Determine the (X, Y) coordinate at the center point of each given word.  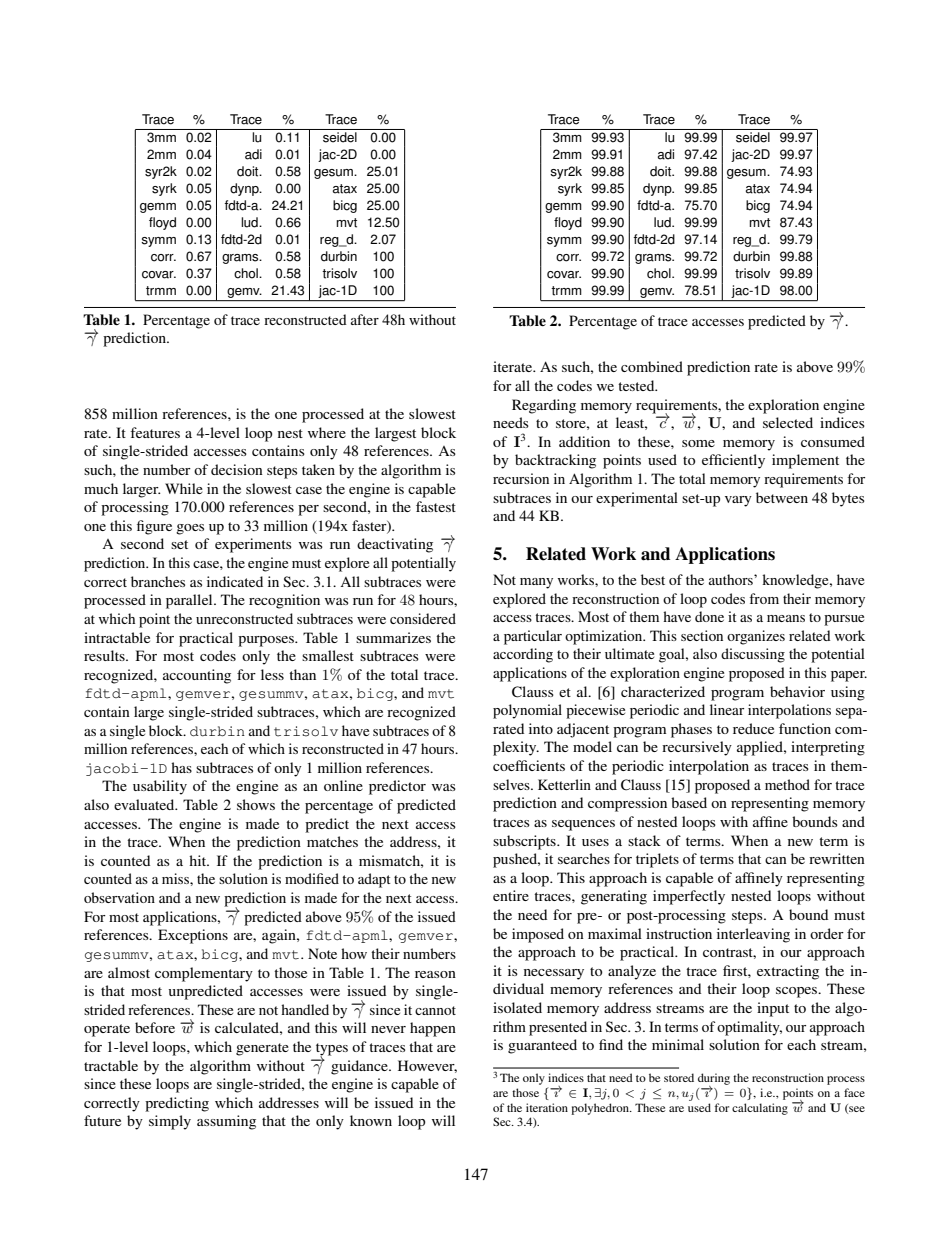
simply (170, 1122)
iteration (547, 1107)
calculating (760, 1109)
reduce (753, 728)
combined (652, 366)
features (155, 432)
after (365, 319)
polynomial (527, 711)
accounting (197, 676)
